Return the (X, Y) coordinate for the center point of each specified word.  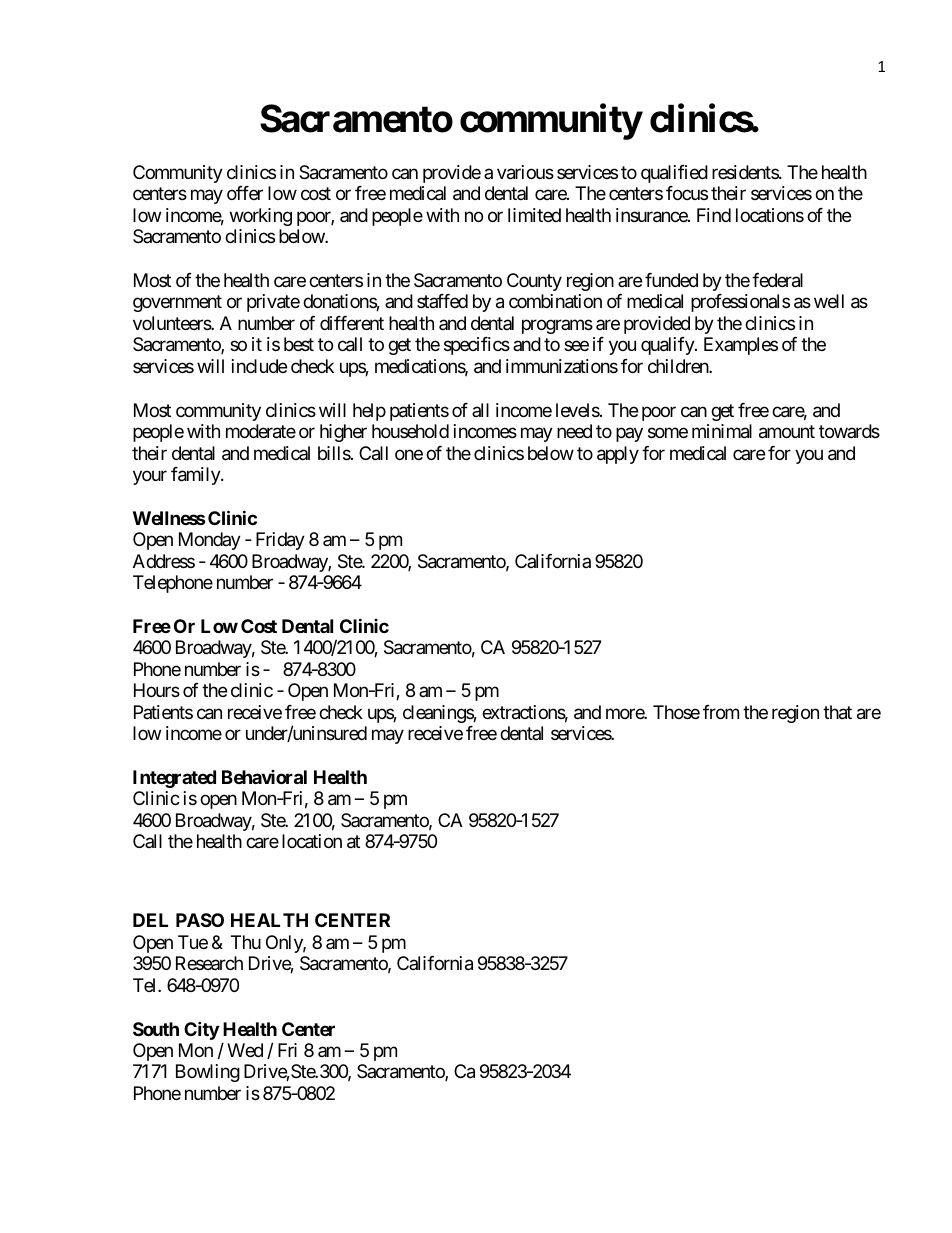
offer (245, 193)
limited (534, 215)
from (721, 712)
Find (714, 215)
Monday (210, 541)
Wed (245, 1050)
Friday (280, 541)
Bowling (208, 1073)
